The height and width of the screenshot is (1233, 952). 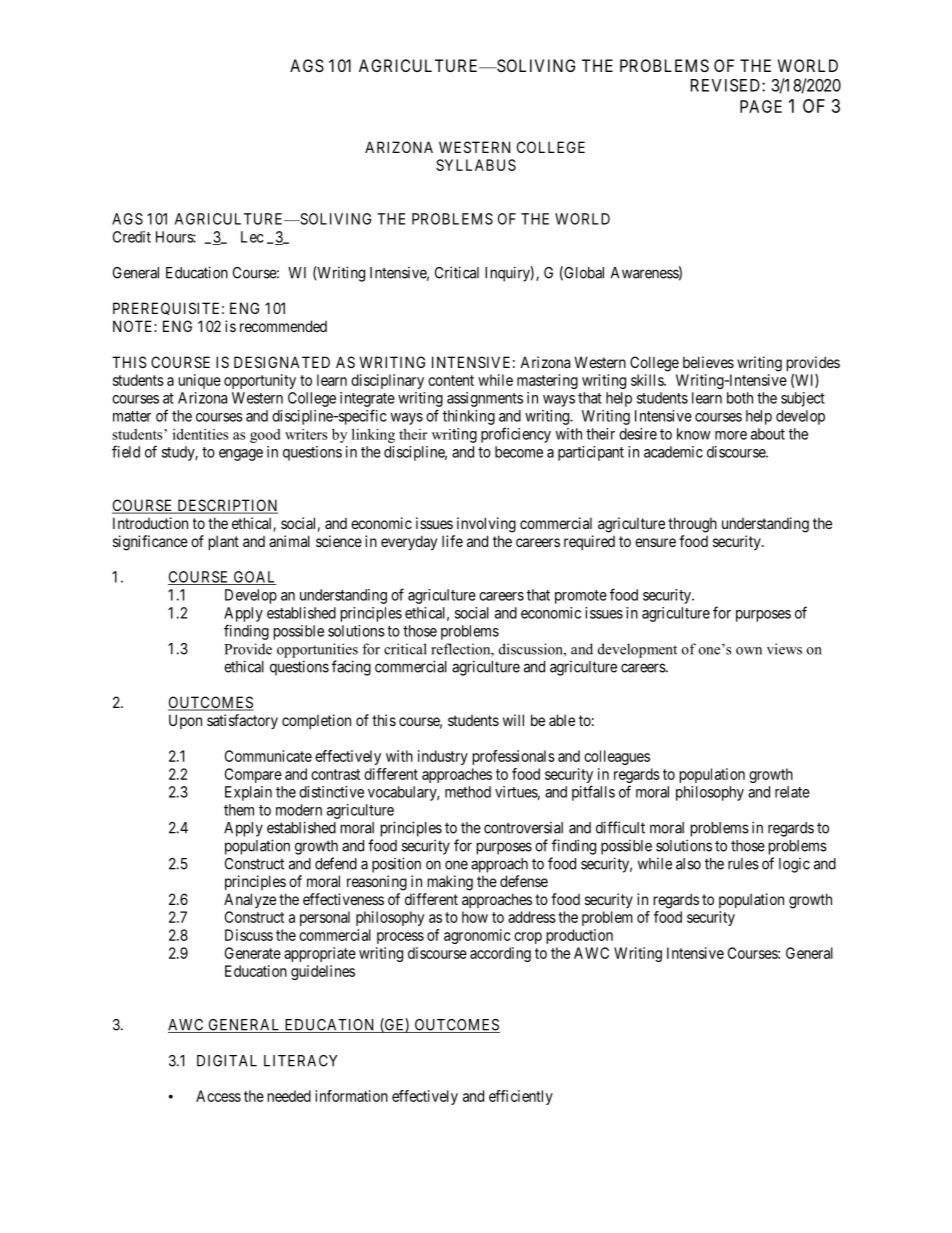 What do you see at coordinates (792, 792) in the screenshot?
I see `relate` at bounding box center [792, 792].
